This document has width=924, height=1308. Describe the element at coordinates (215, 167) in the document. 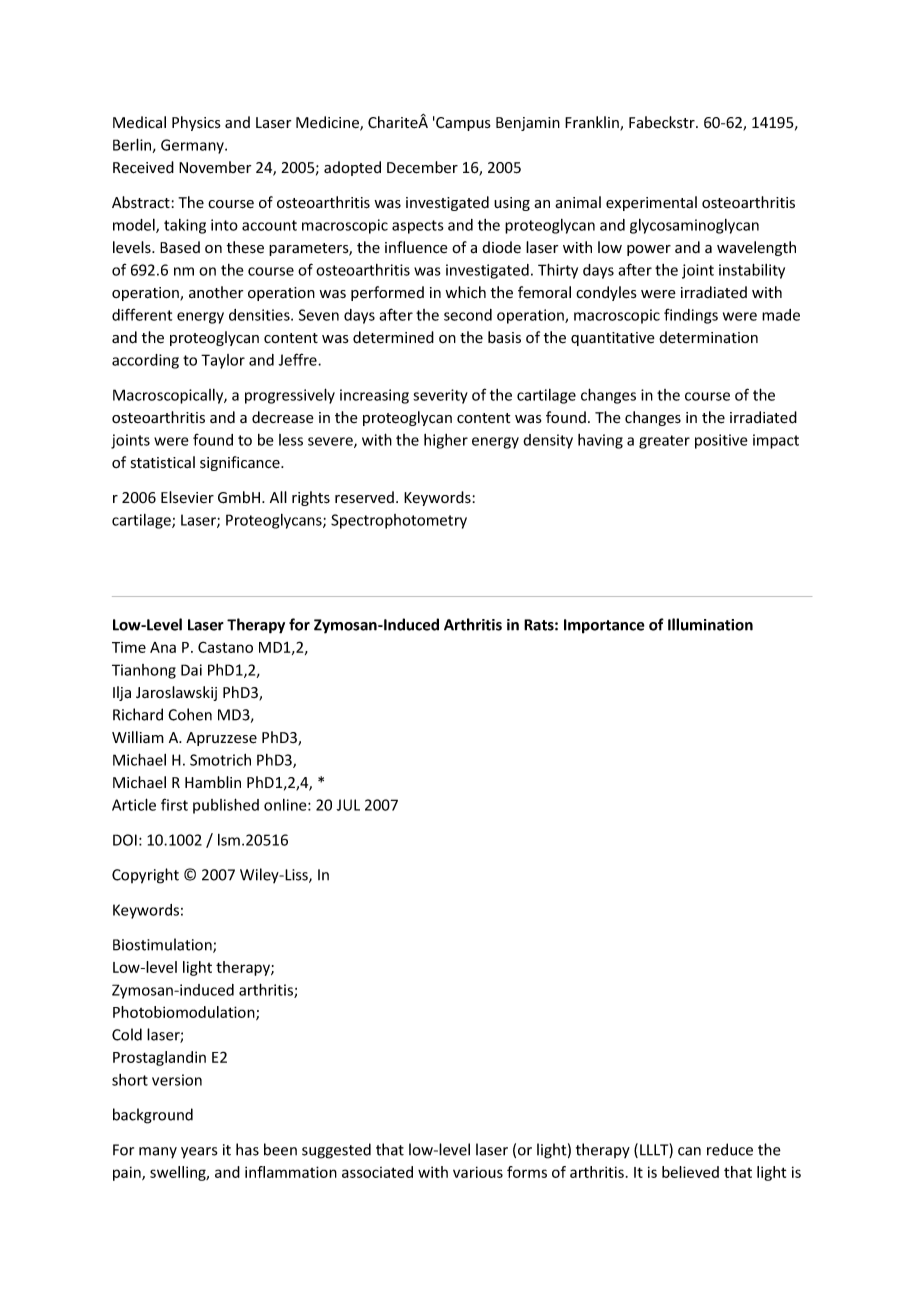

I see `November` at that location.
